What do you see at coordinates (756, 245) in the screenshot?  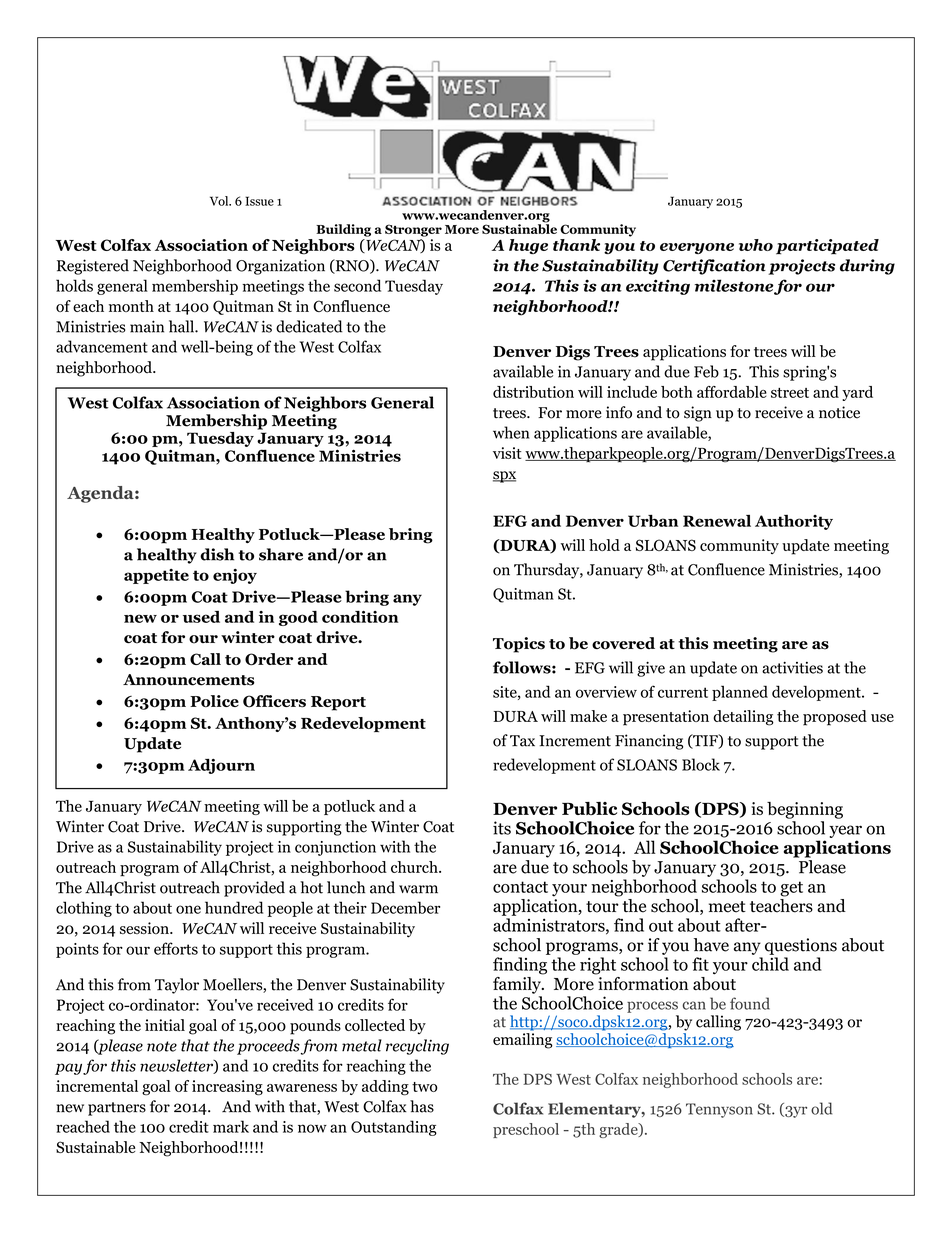 I see `who` at bounding box center [756, 245].
